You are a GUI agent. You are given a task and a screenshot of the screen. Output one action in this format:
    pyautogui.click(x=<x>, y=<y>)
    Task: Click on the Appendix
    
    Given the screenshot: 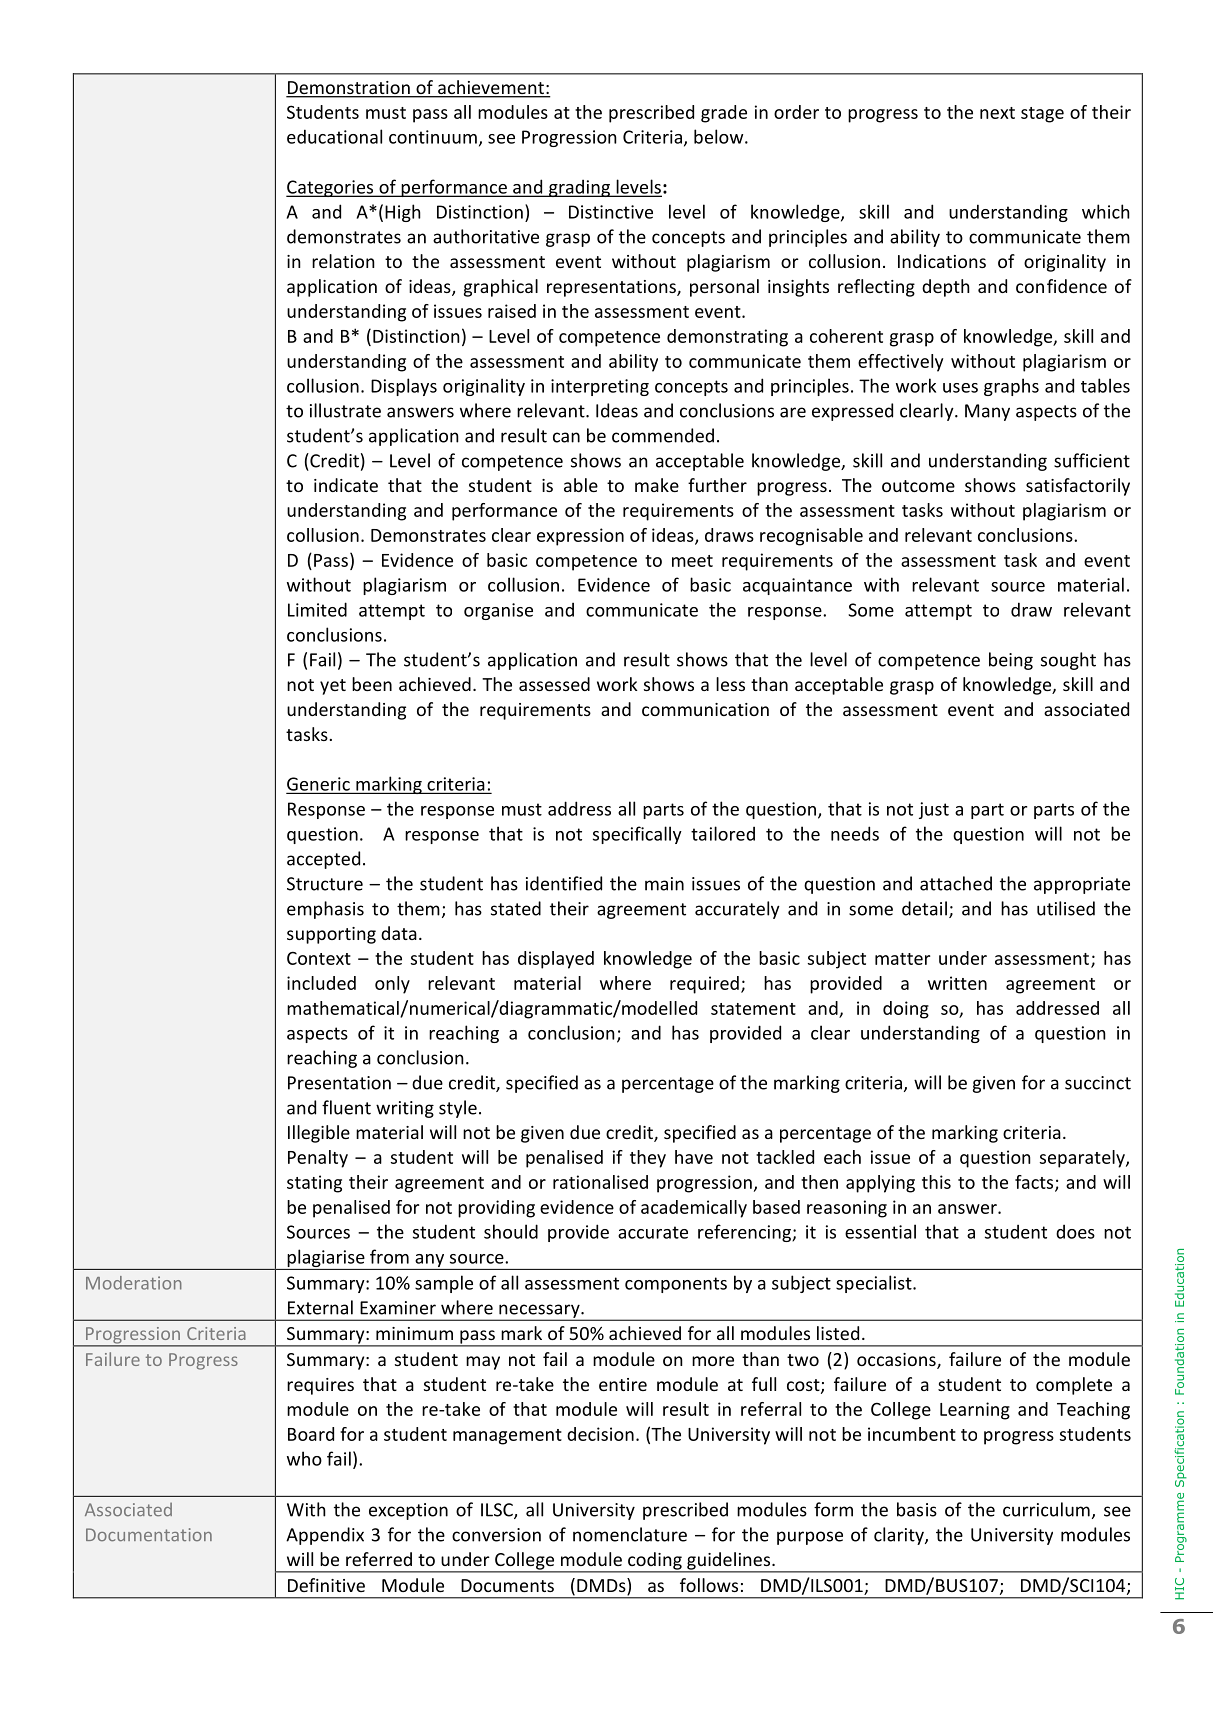 What is the action you would take?
    pyautogui.click(x=325, y=1536)
